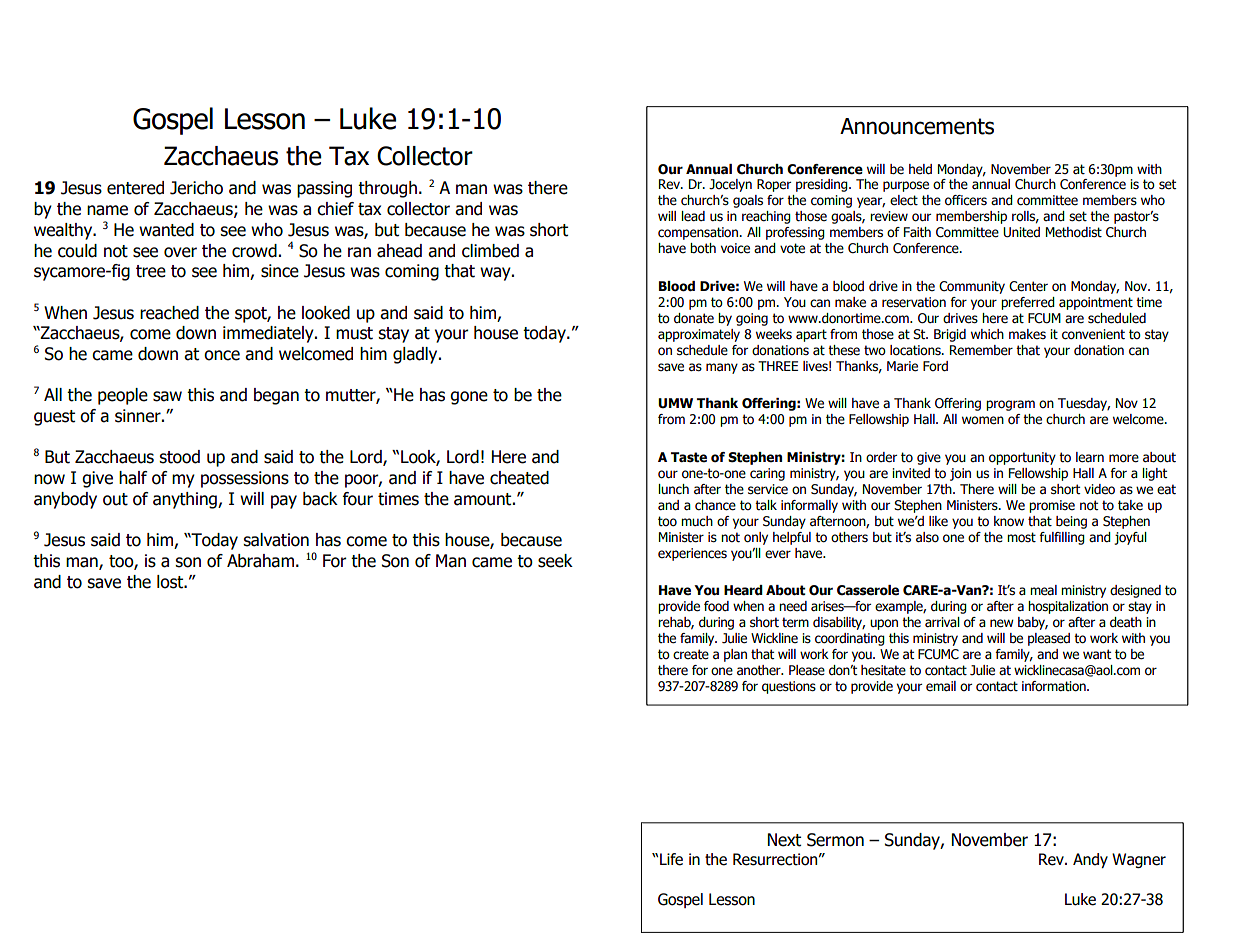 Image resolution: width=1233 pixels, height=952 pixels. What do you see at coordinates (920, 169) in the image?
I see `held` at bounding box center [920, 169].
